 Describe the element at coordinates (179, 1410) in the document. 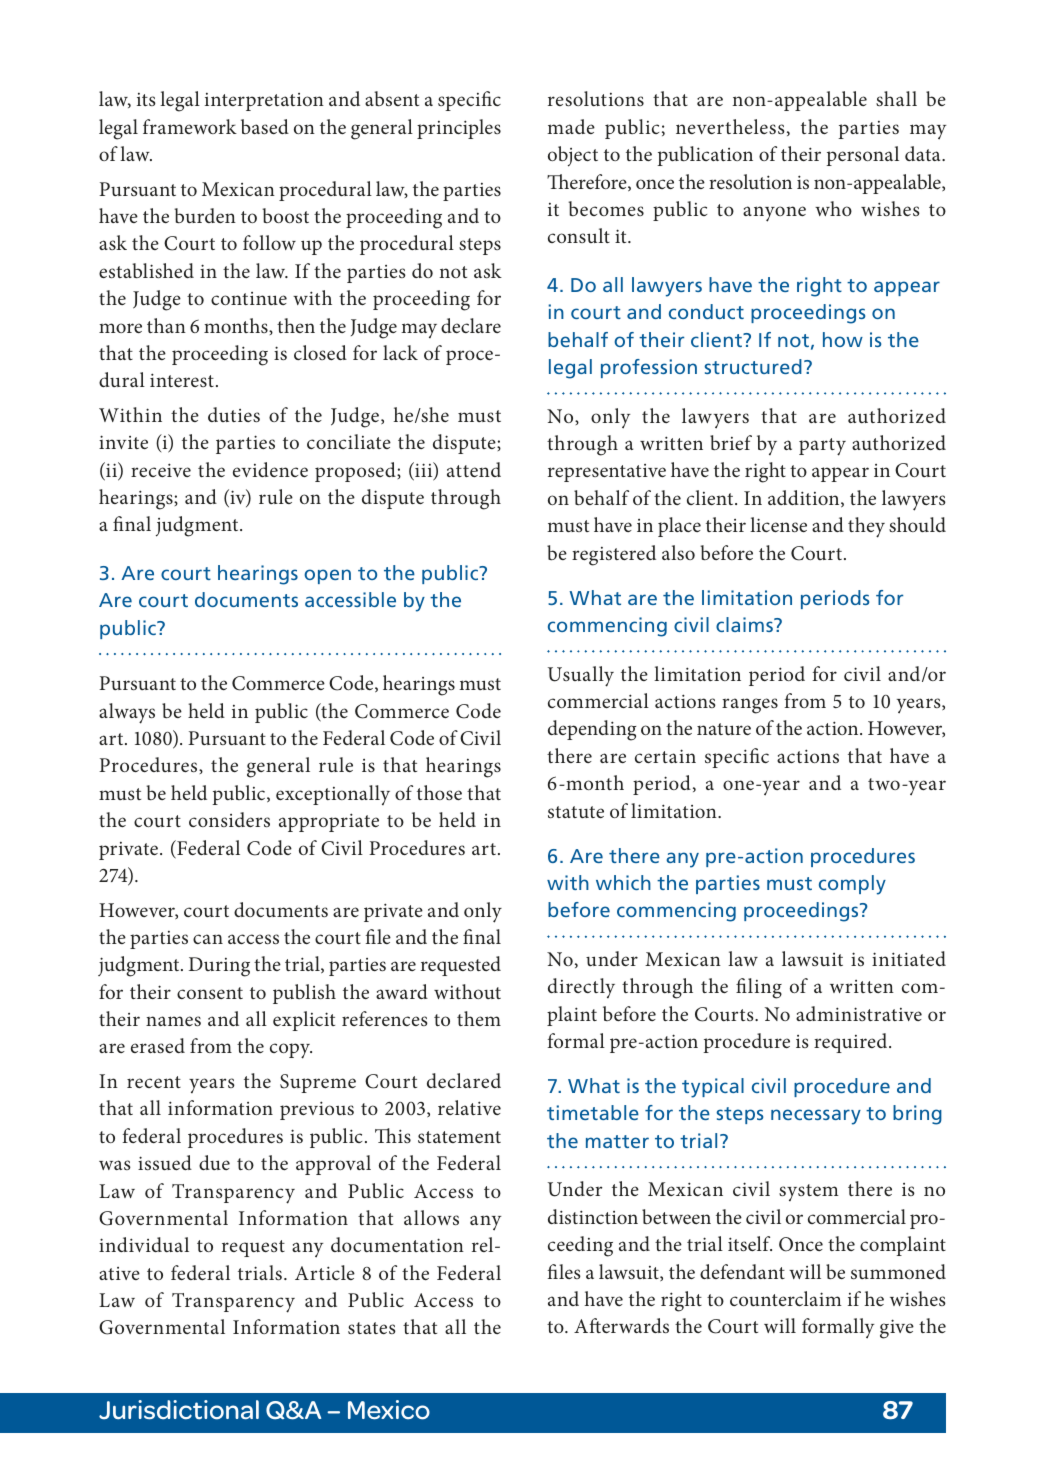

I see `Jurisdictional` at that location.
